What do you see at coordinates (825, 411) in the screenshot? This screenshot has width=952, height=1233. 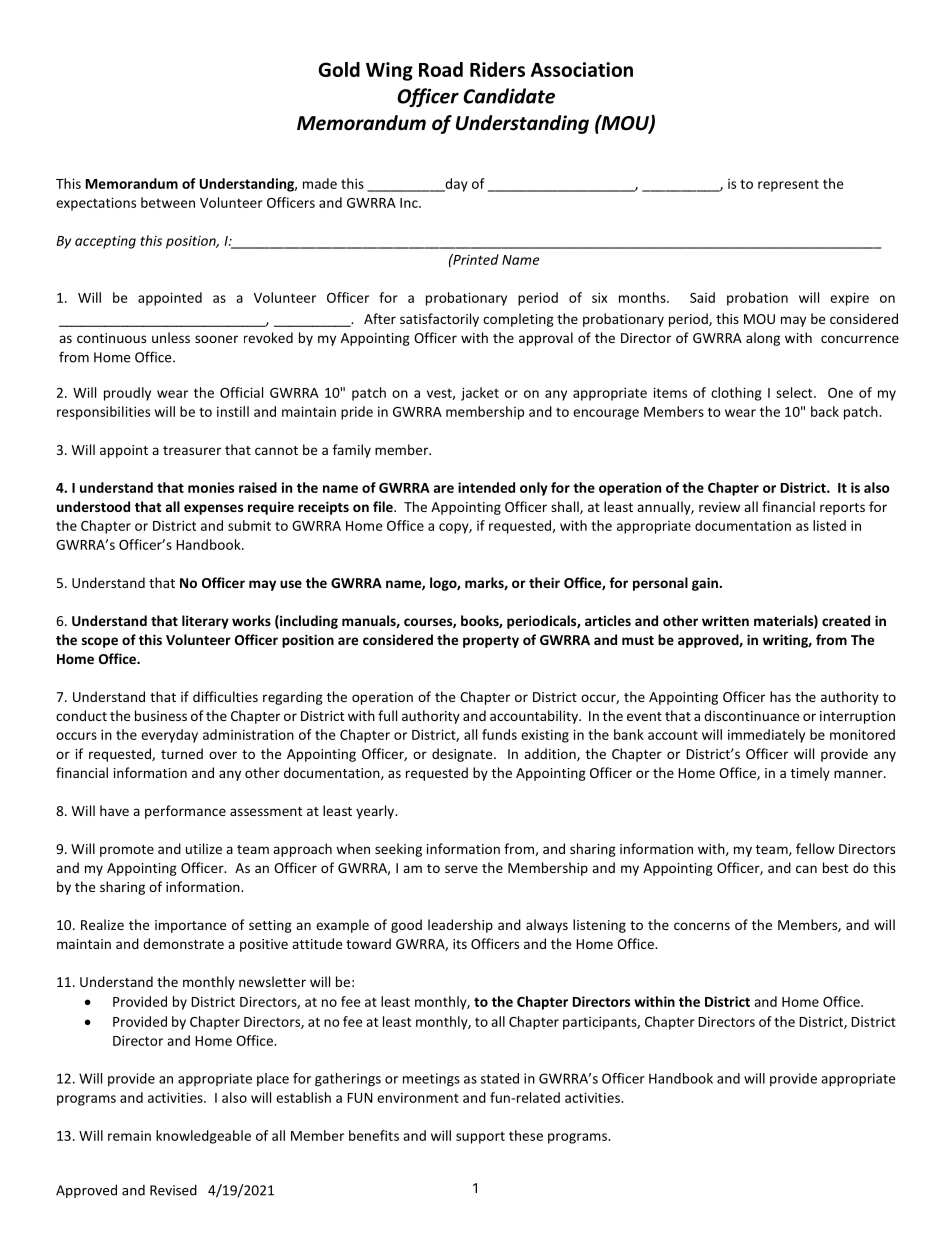 I see `back` at bounding box center [825, 411].
